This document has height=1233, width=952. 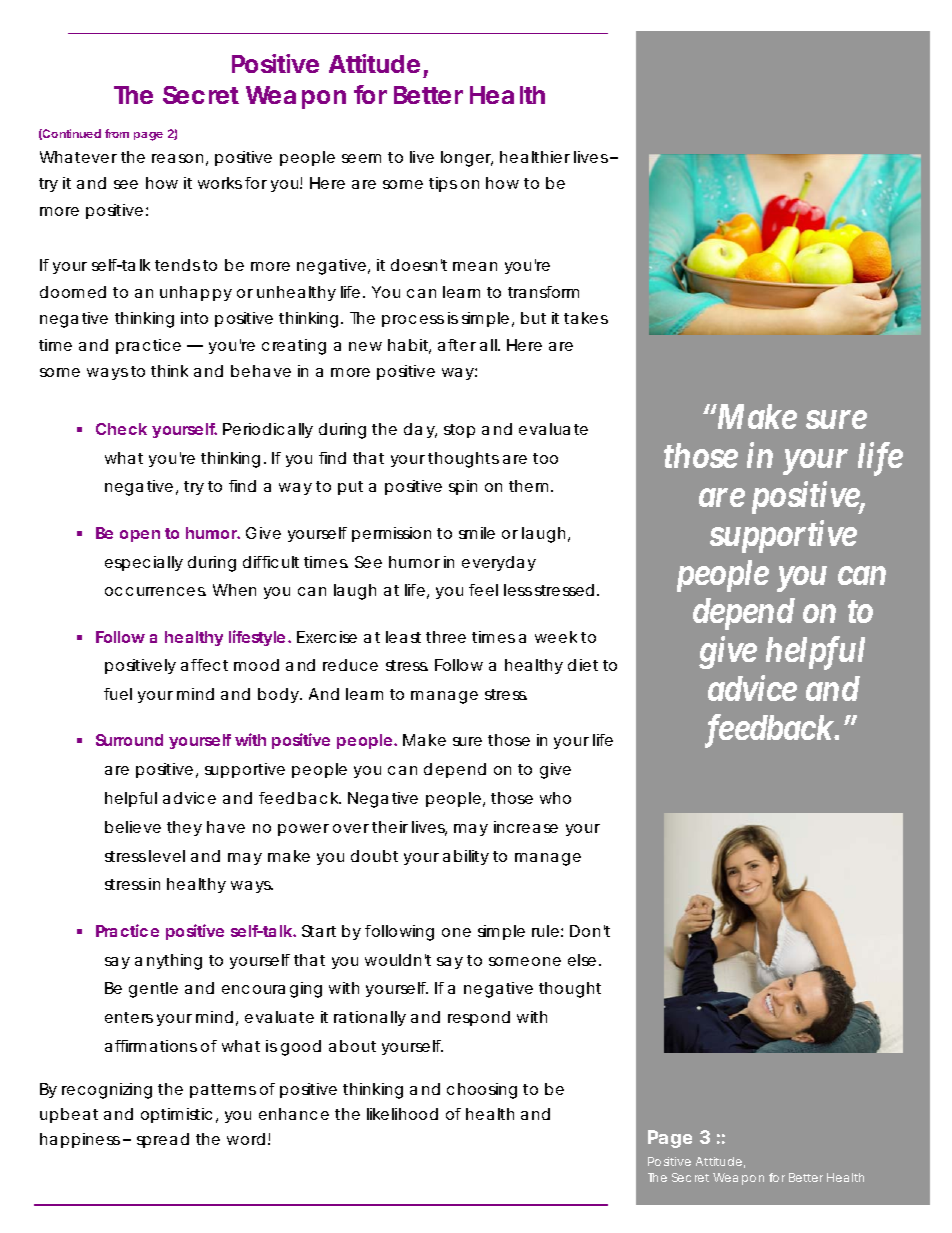 What do you see at coordinates (121, 429) in the document?
I see `Check` at bounding box center [121, 429].
